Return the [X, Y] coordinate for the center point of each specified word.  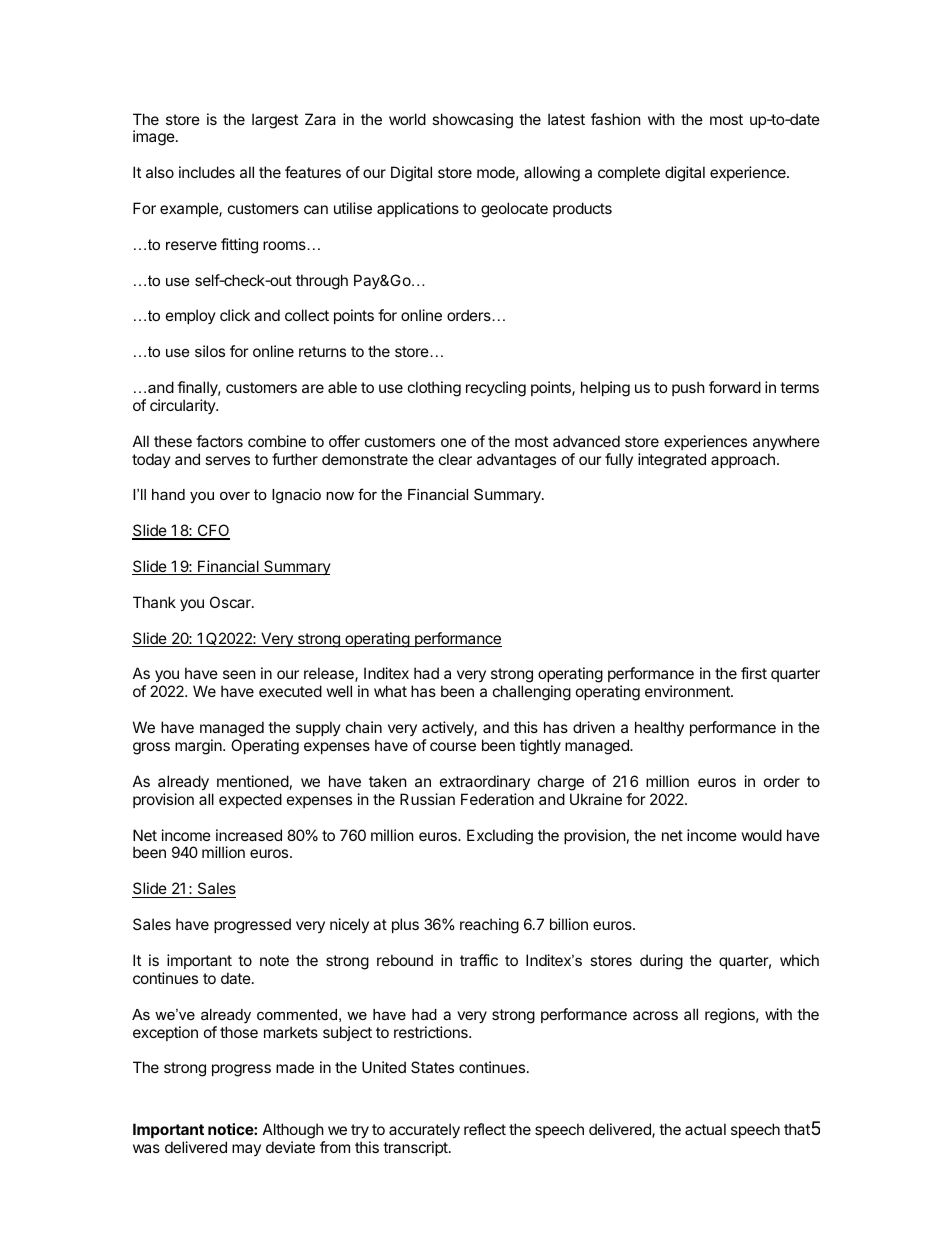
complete [629, 173]
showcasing [472, 121]
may [246, 1150]
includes [207, 172]
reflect [485, 1129]
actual [705, 1129]
